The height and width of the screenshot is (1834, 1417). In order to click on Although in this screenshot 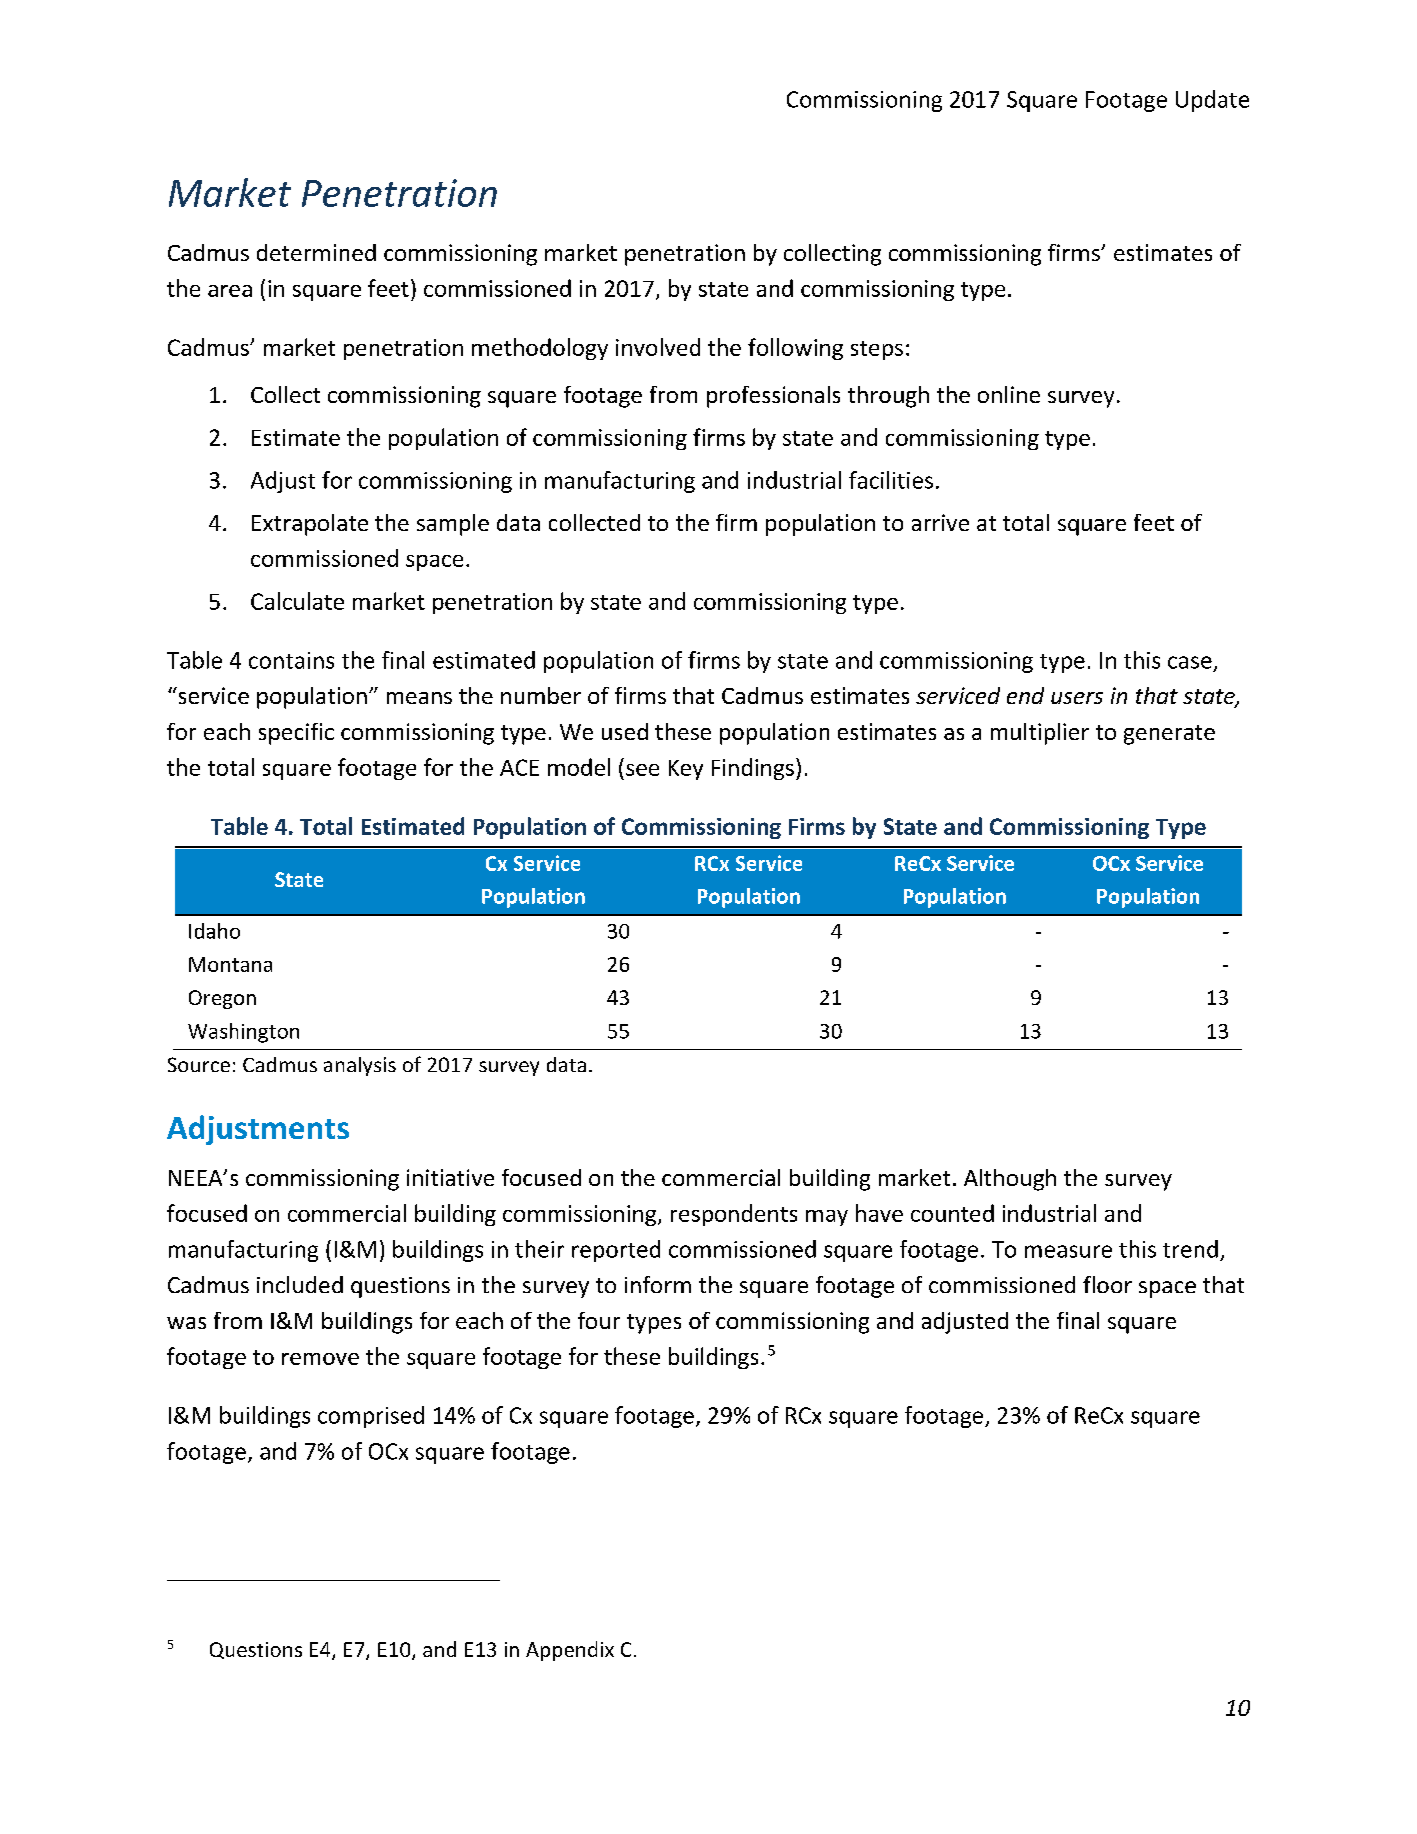, I will do `click(1010, 1180)`.
